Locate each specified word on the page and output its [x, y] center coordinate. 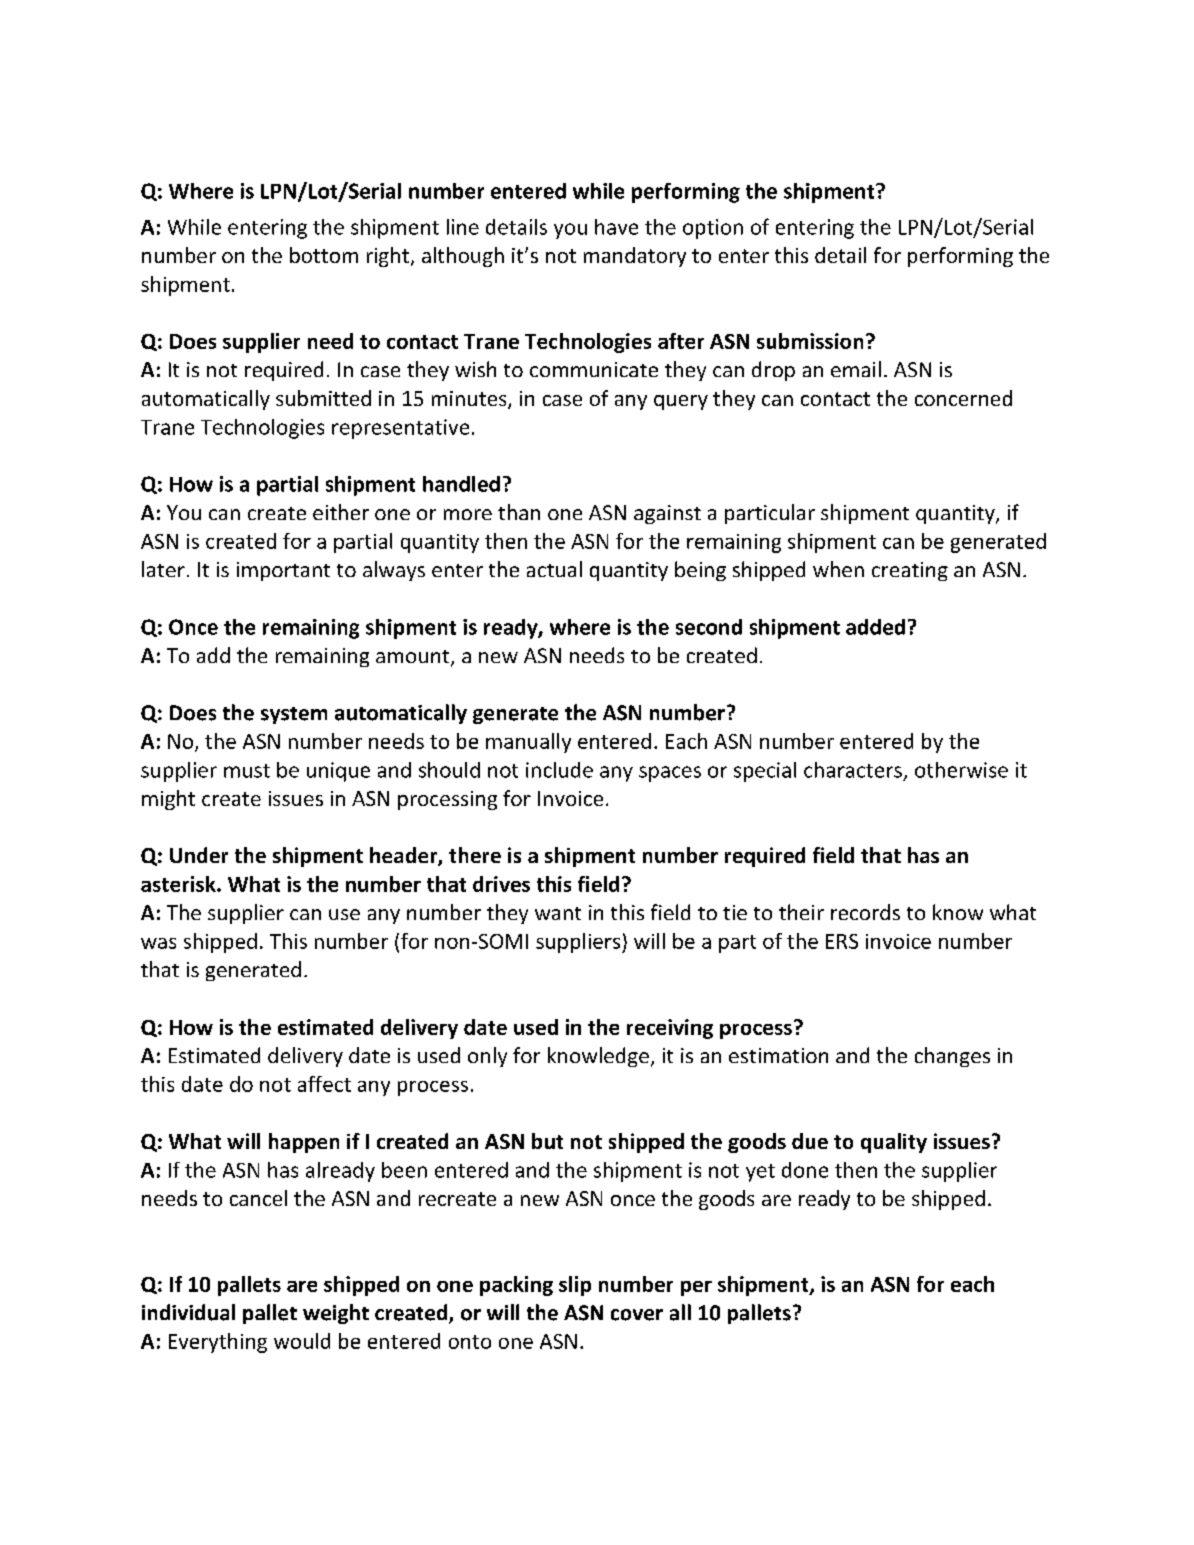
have [616, 227]
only [487, 1057]
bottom [324, 255]
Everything [218, 1343]
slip [575, 1286]
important [283, 571]
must [247, 771]
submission [810, 341]
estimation [778, 1055]
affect [324, 1084]
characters [853, 770]
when [838, 569]
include [559, 770]
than [519, 512]
